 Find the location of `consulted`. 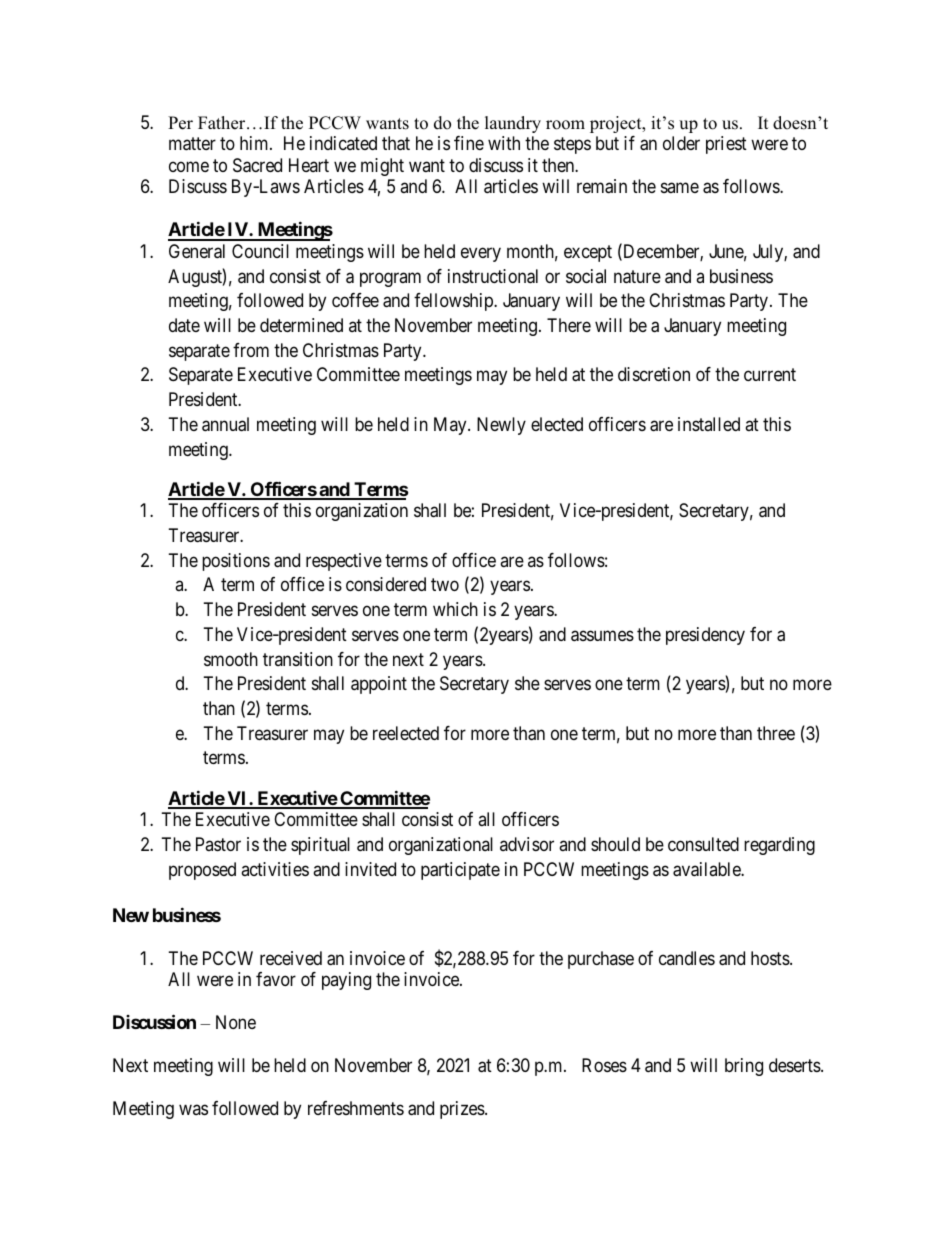

consulted is located at coordinates (703, 844).
